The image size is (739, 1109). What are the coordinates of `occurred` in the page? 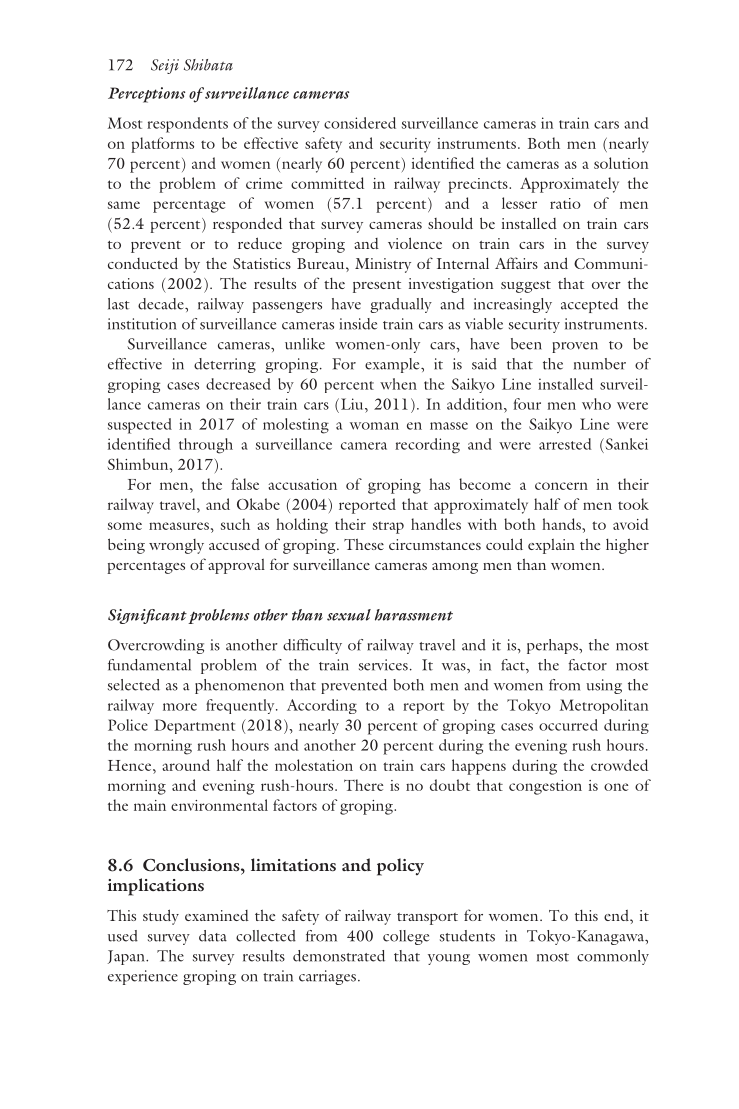 It's located at (568, 725).
